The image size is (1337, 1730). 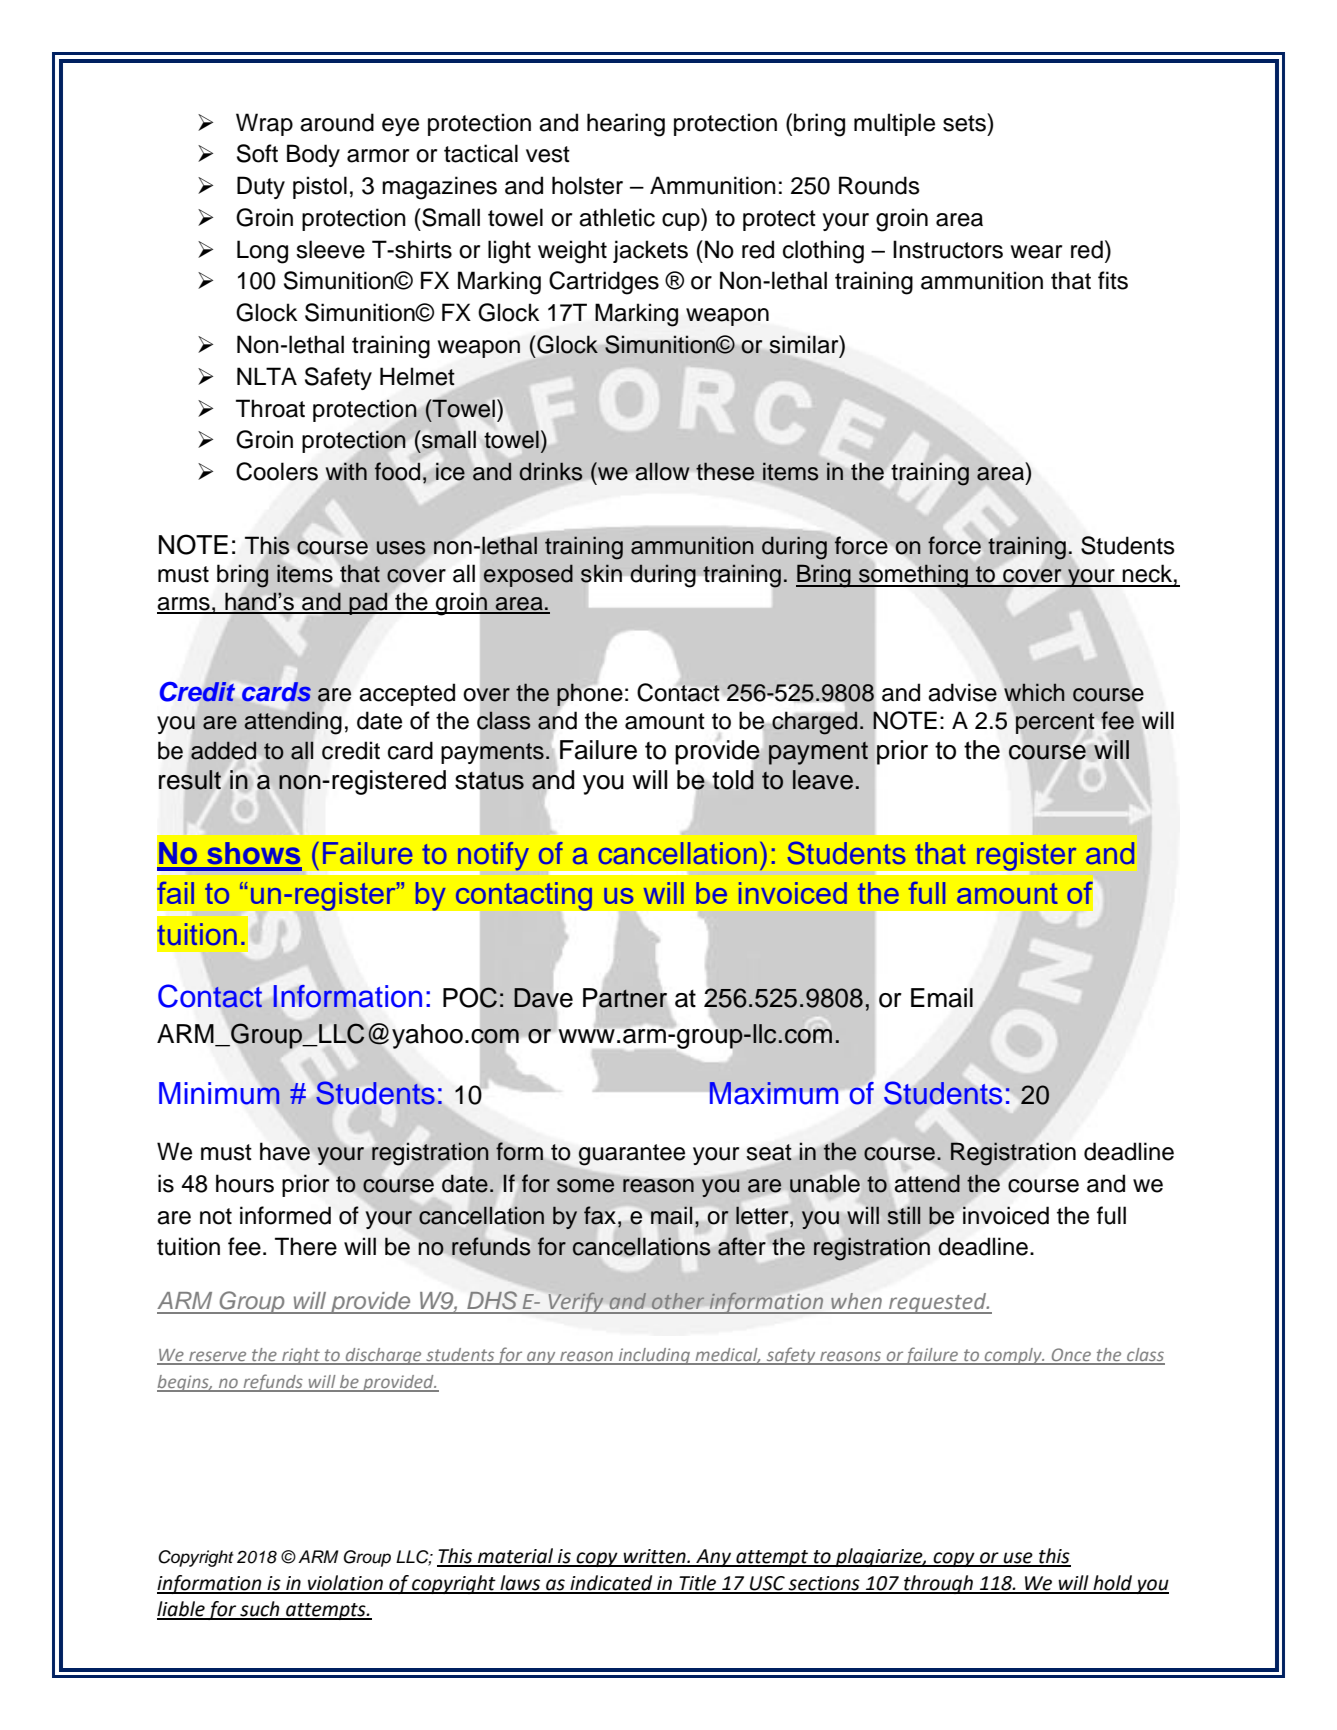 I want to click on sets, so click(x=965, y=122).
